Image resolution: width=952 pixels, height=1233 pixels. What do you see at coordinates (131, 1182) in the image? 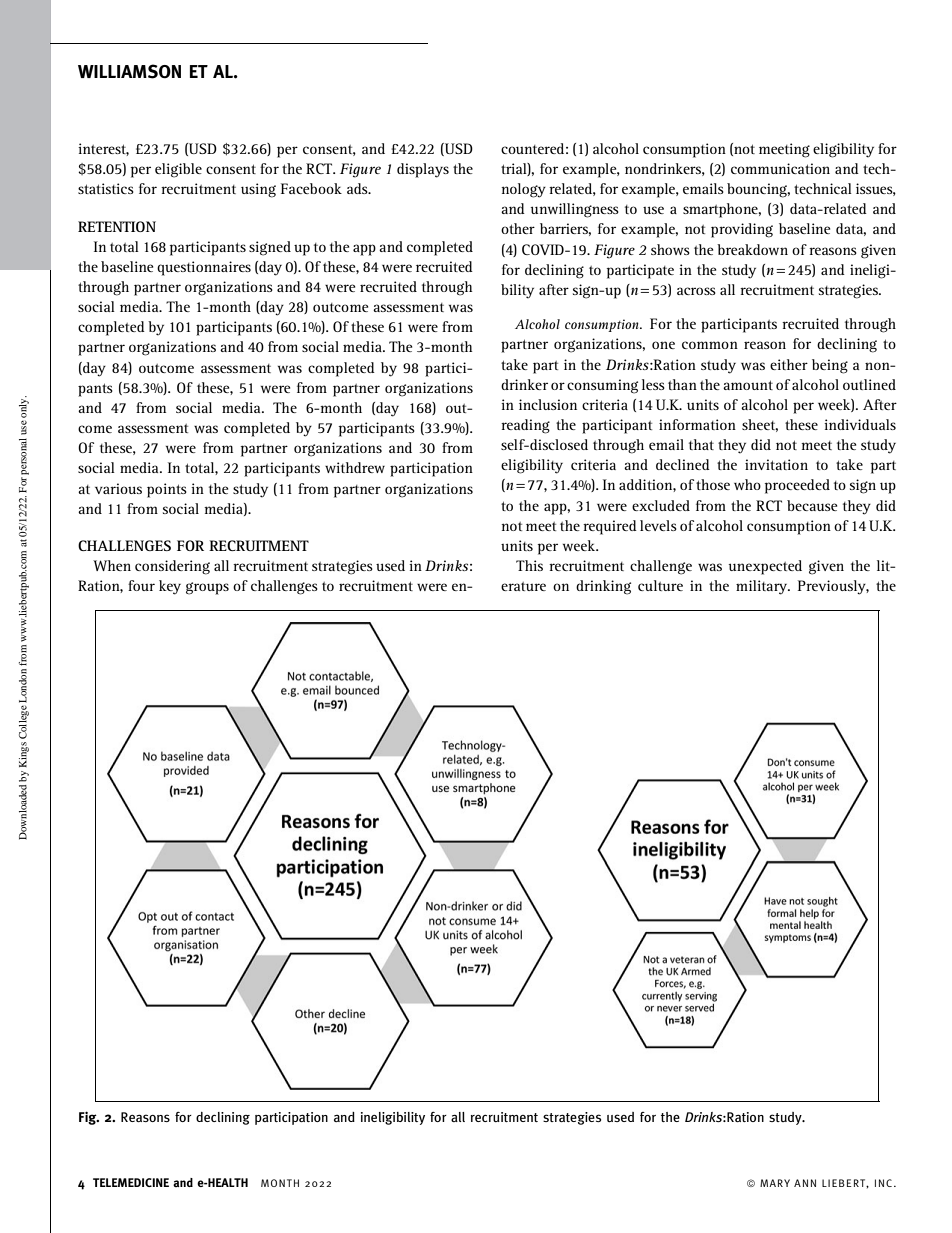
I see `TELEMEDICINE` at bounding box center [131, 1182].
